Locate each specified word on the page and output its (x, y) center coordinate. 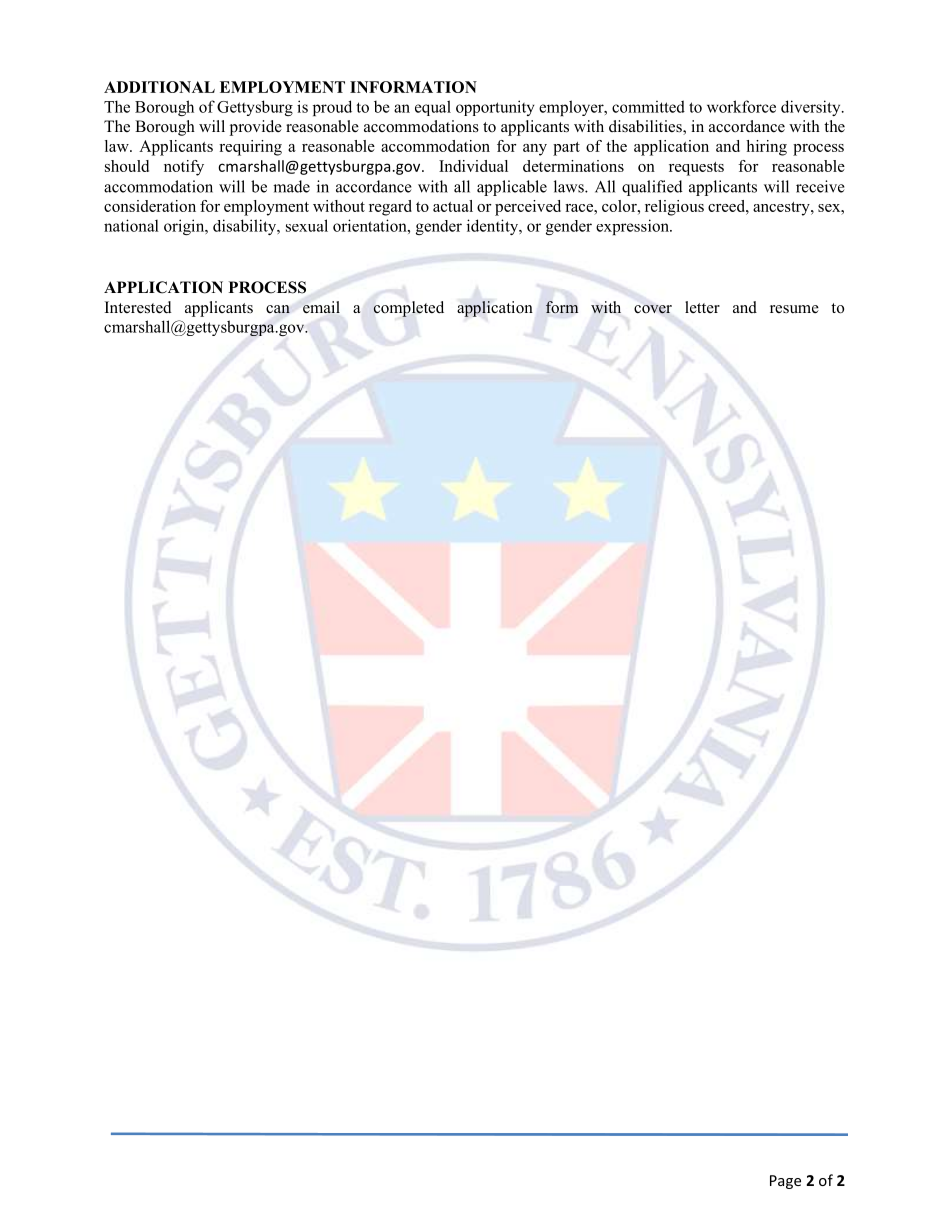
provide (256, 128)
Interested (138, 307)
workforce (741, 106)
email (321, 307)
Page (785, 1182)
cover (653, 309)
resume (794, 309)
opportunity (495, 108)
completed (408, 309)
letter (702, 307)
